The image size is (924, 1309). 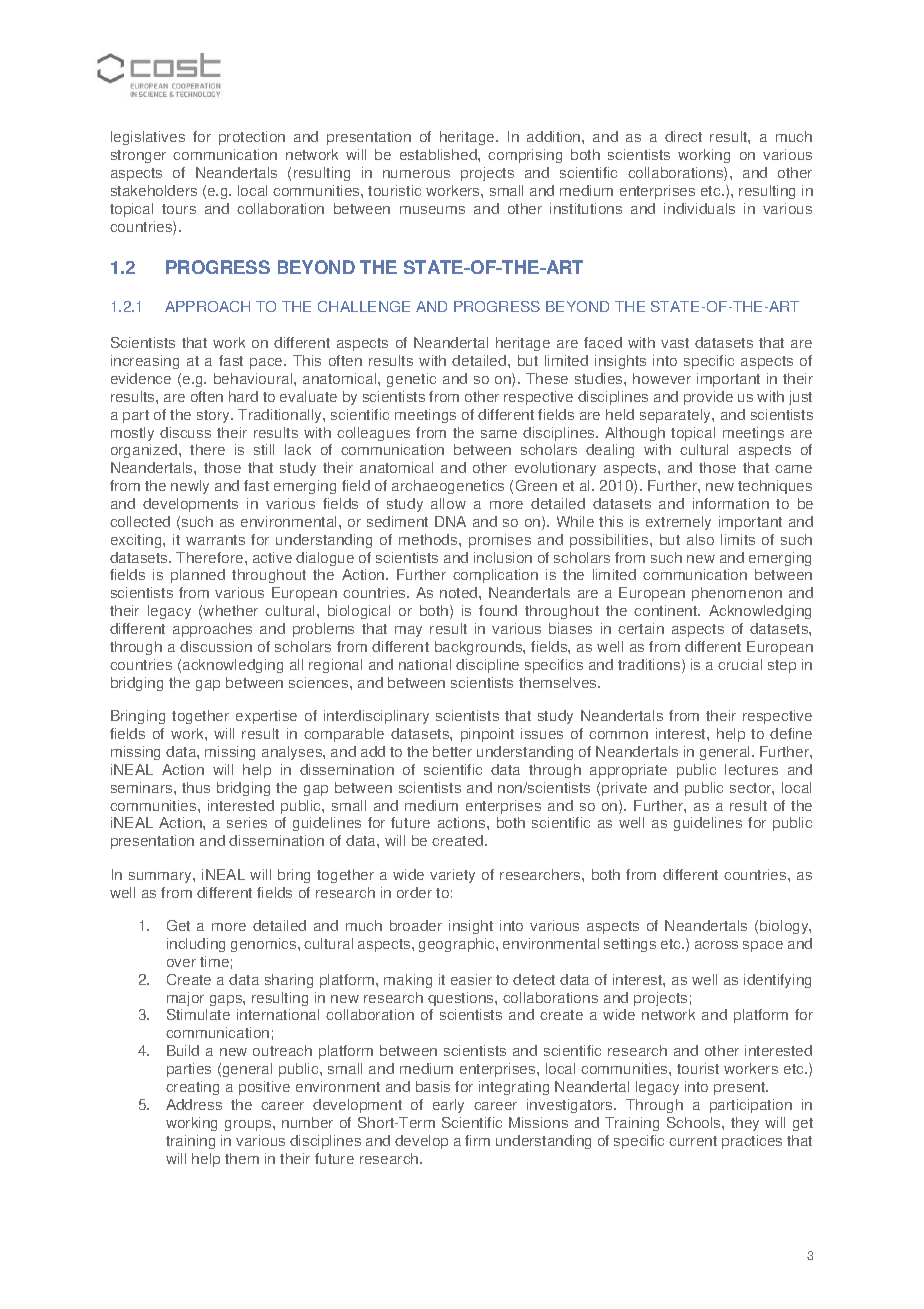 I want to click on early, so click(x=448, y=1106).
